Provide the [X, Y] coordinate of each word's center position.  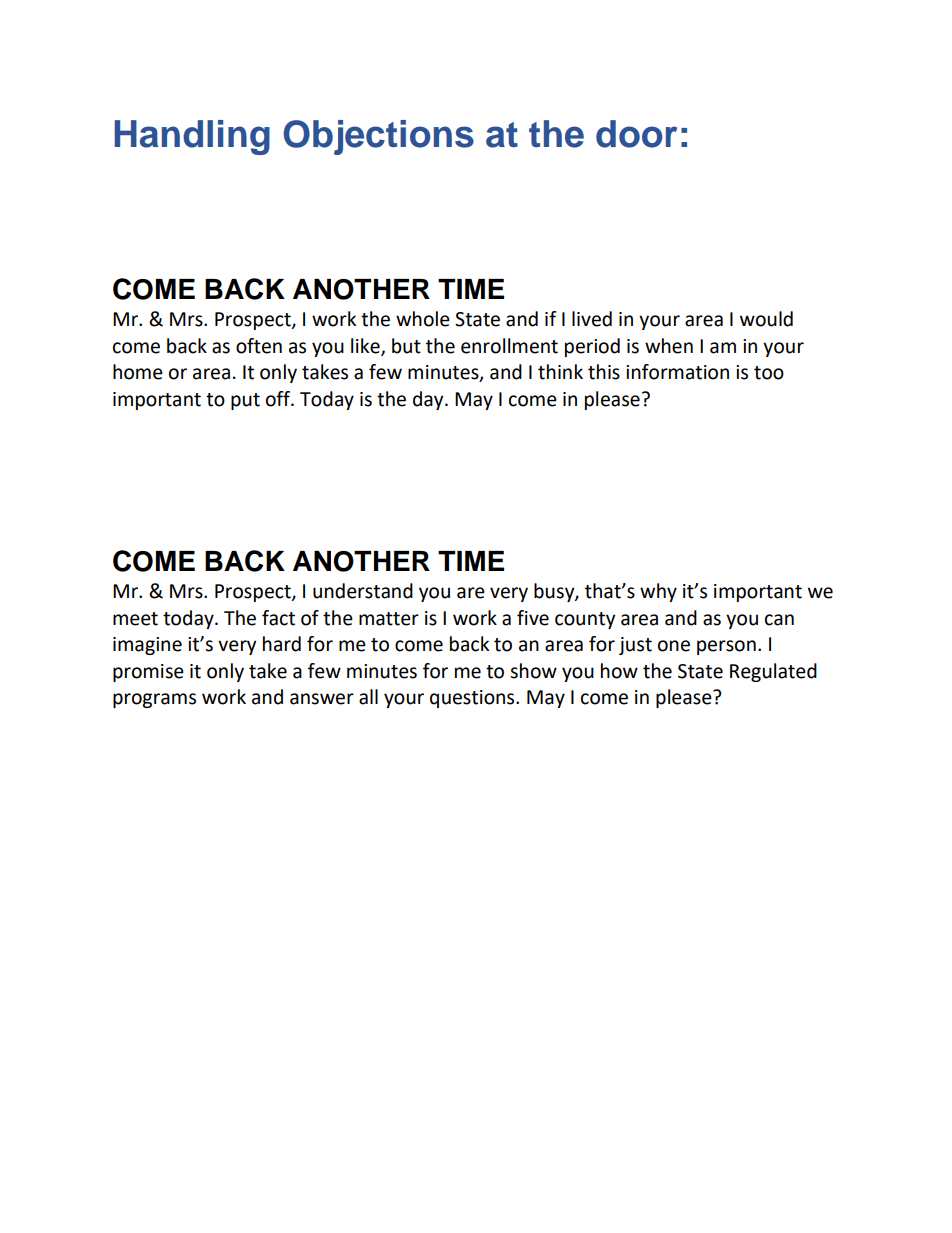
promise [148, 673]
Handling [192, 137]
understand [363, 591]
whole [423, 319]
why [658, 592]
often [259, 346]
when [669, 346]
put [245, 401]
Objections [378, 137]
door [636, 134]
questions [473, 699]
